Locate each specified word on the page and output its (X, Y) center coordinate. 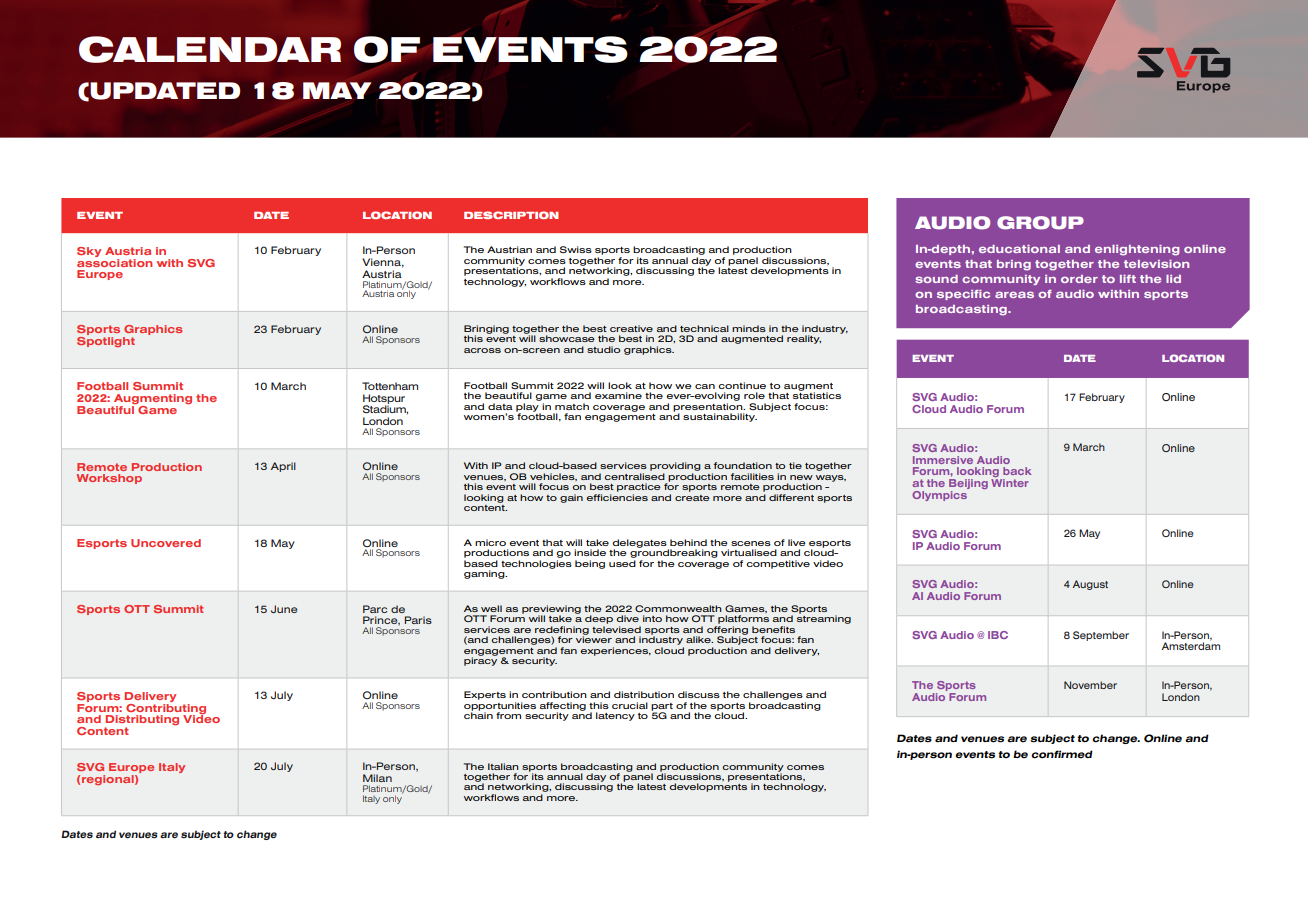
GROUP (1040, 223)
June (284, 609)
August (1090, 585)
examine (618, 395)
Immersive (943, 460)
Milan (377, 778)
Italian (503, 766)
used (622, 563)
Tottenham (390, 386)
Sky (89, 252)
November (1090, 685)
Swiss (576, 249)
